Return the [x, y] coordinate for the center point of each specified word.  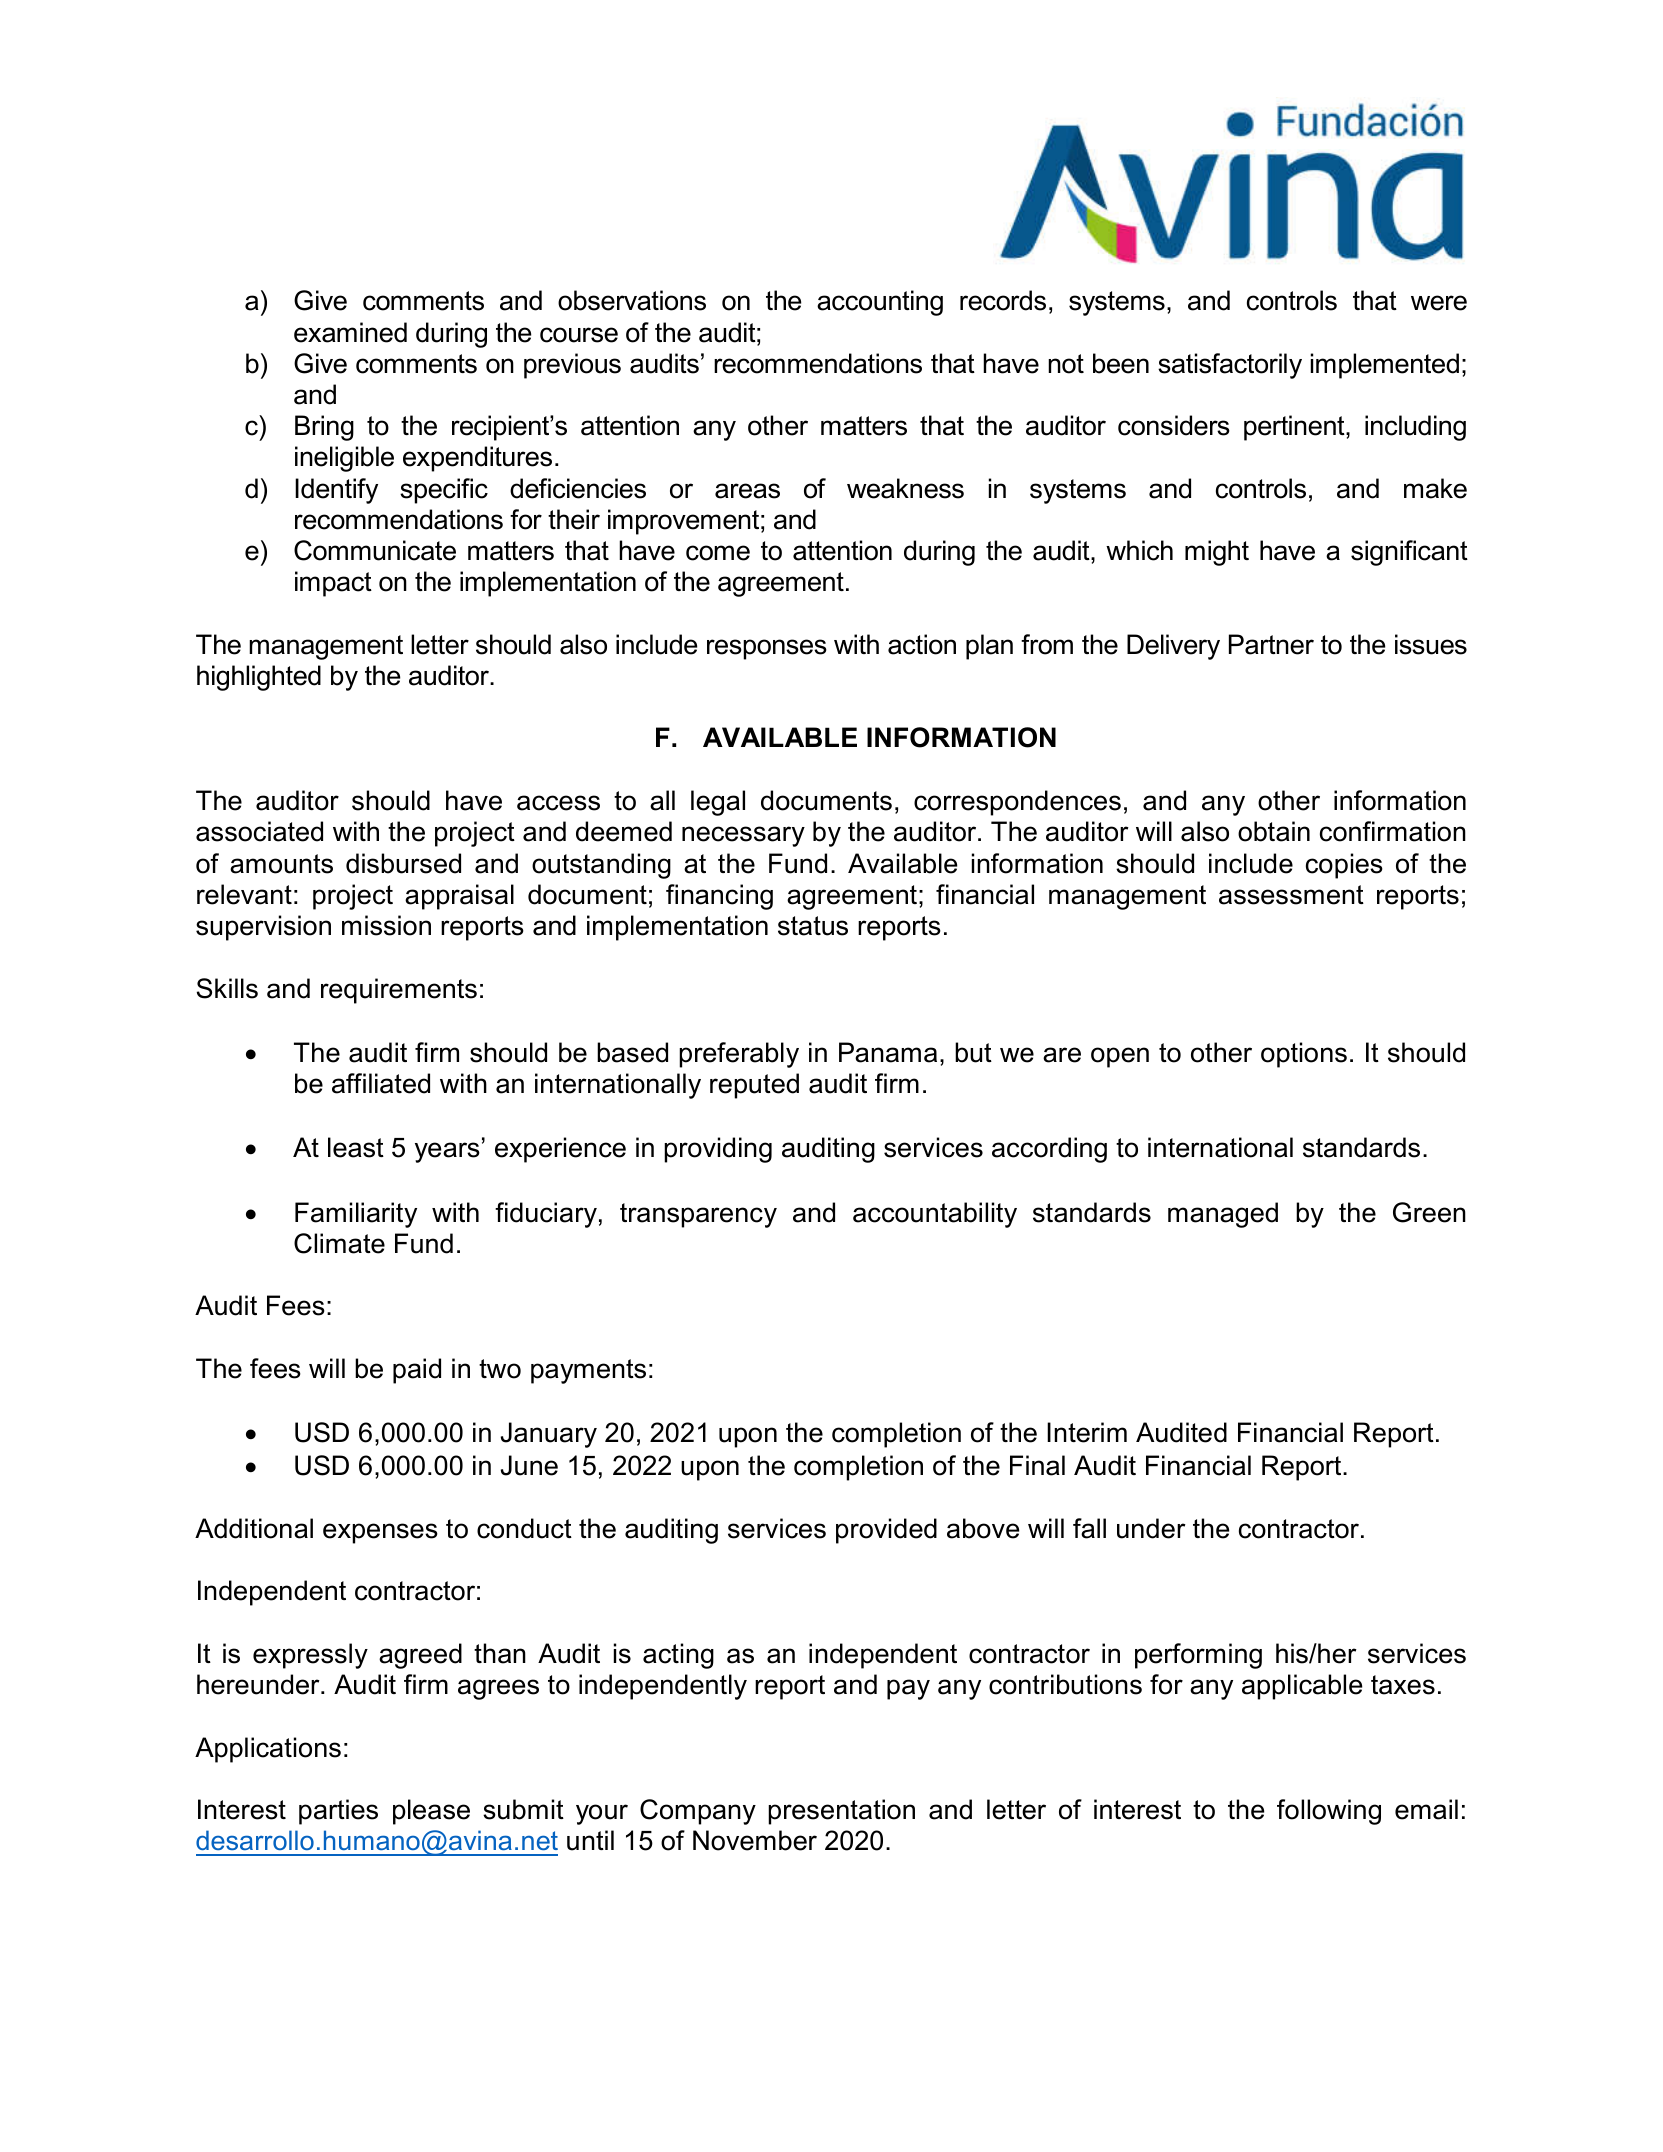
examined [350, 332]
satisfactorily [1230, 366]
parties [338, 1812]
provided [886, 1531]
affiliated [381, 1083]
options [1304, 1055]
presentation [841, 1812]
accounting [880, 303]
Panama [888, 1052]
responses [767, 649]
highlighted [259, 678]
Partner [1271, 644]
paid [417, 1371]
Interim [1087, 1432]
